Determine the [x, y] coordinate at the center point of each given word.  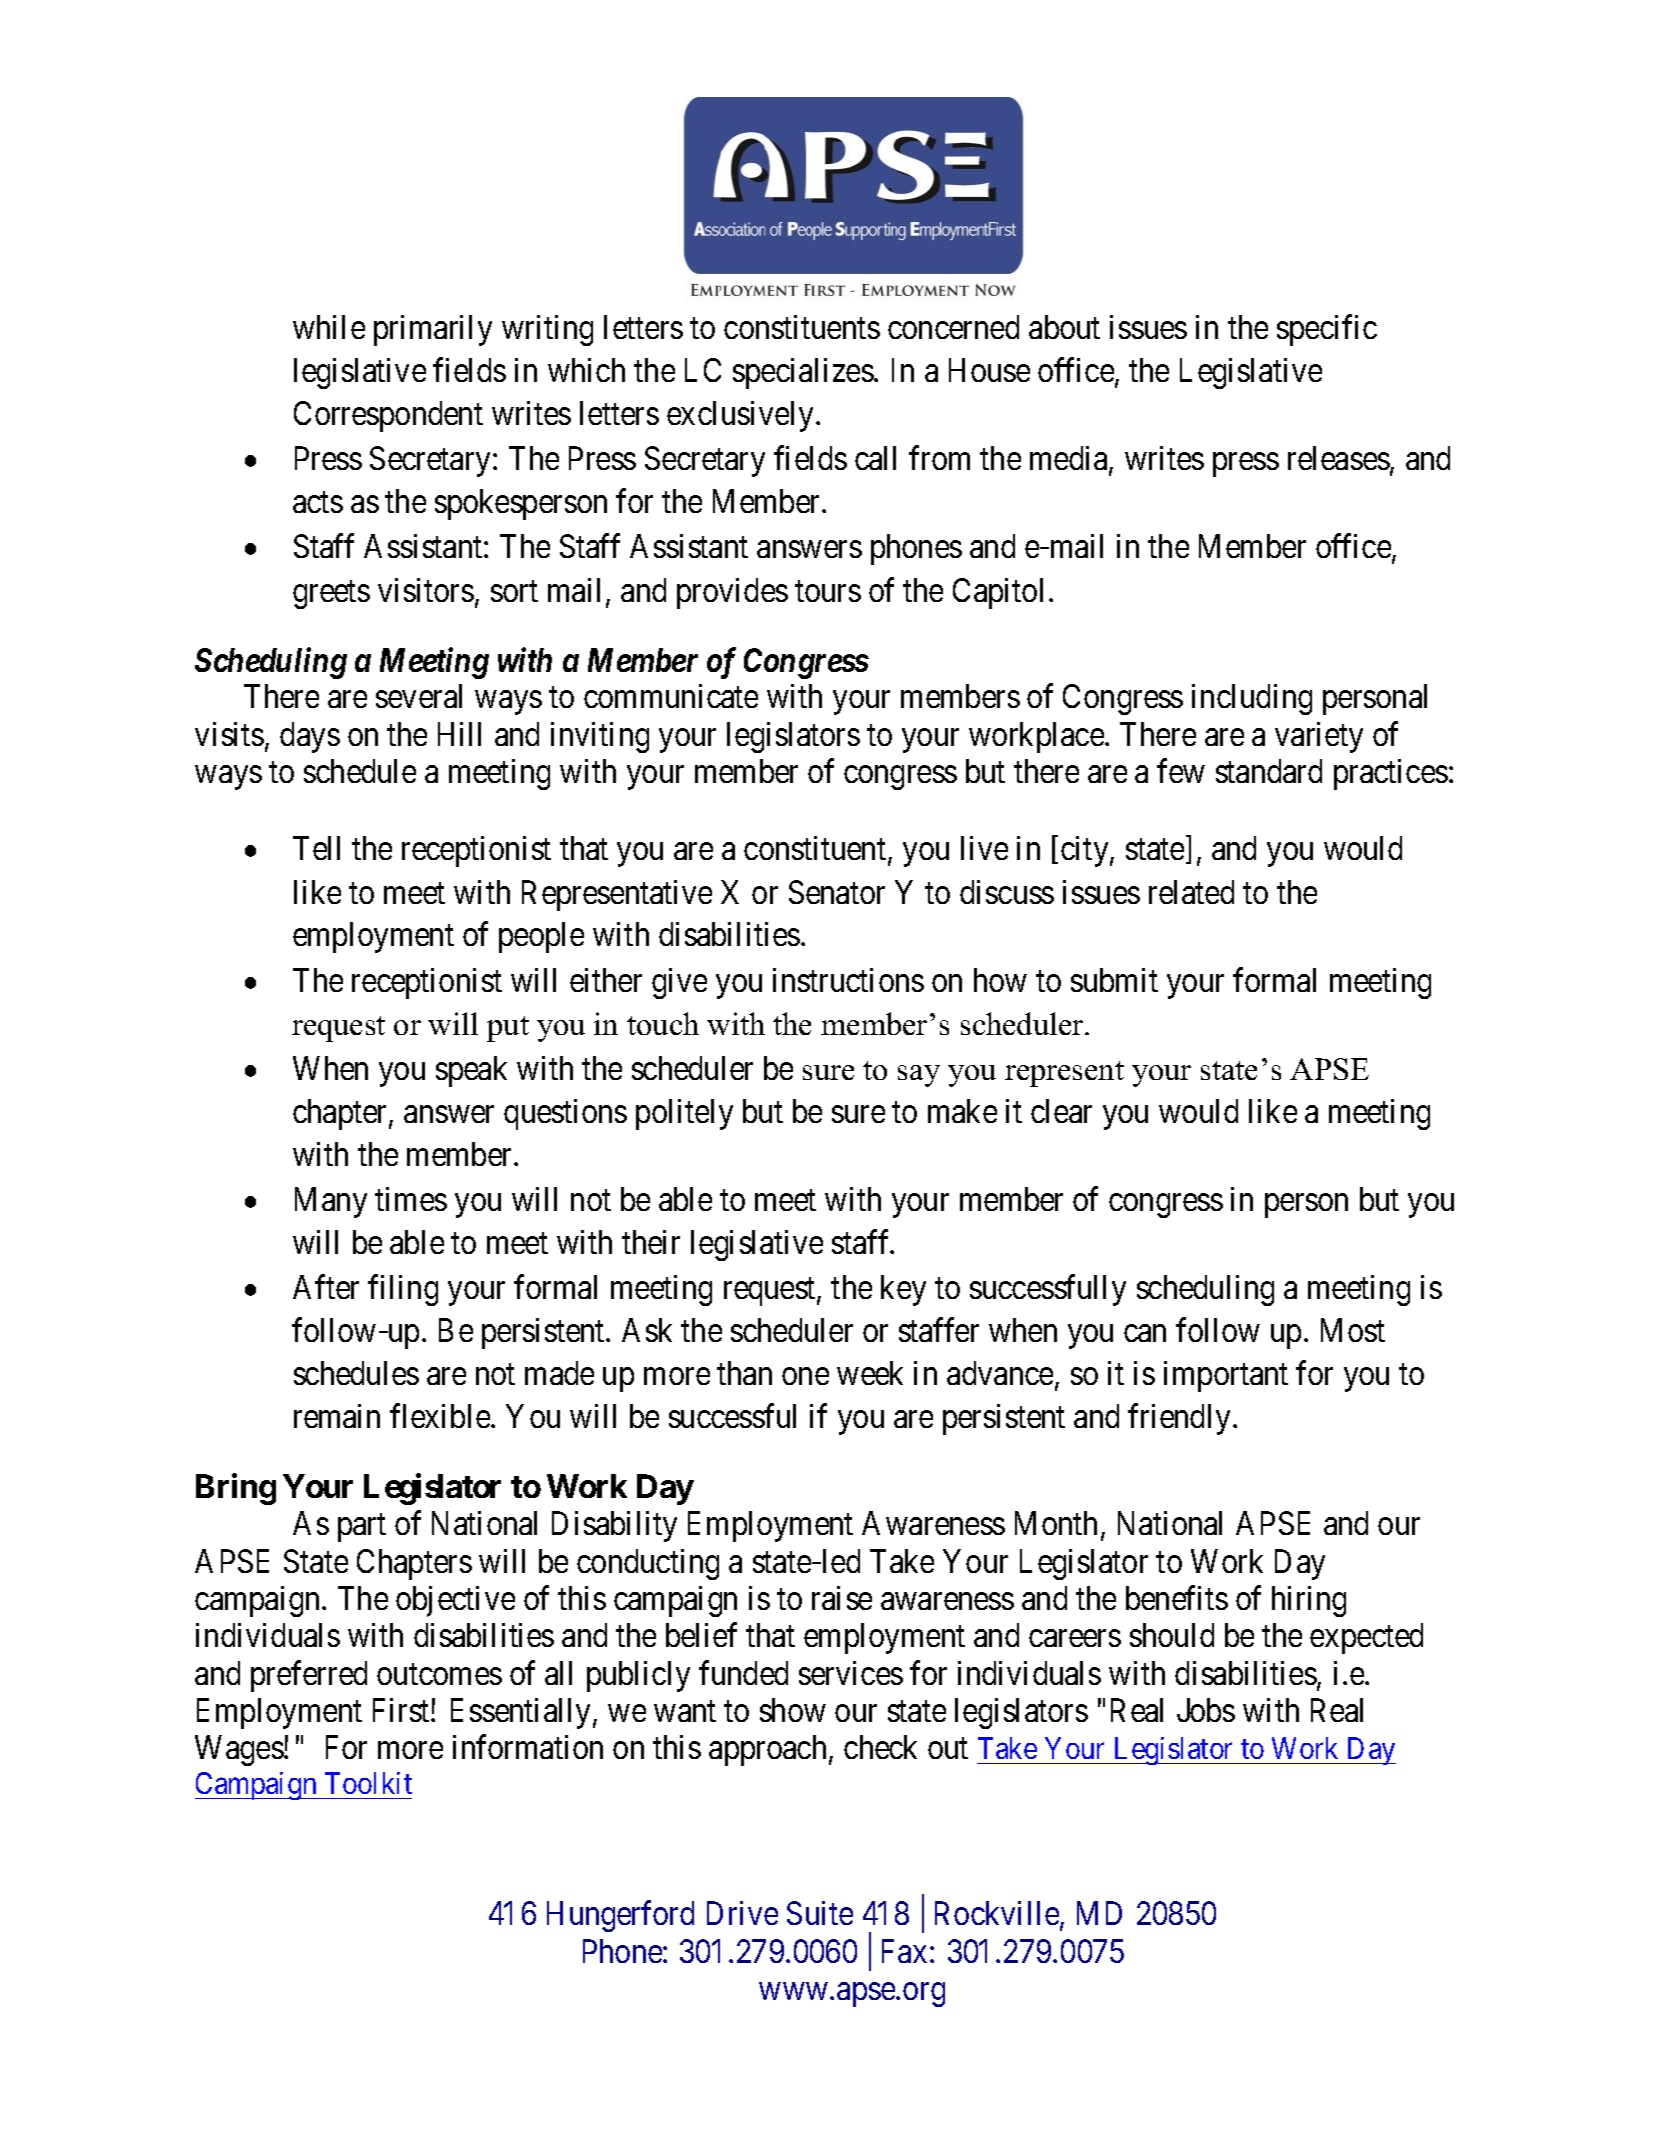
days [310, 737]
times [411, 1199]
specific [1327, 330]
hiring [1309, 1601]
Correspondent [388, 416]
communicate [671, 696]
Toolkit [368, 1783]
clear [1061, 1111]
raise [842, 1598]
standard [1269, 771]
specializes [803, 373]
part [362, 1528]
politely [684, 1114]
